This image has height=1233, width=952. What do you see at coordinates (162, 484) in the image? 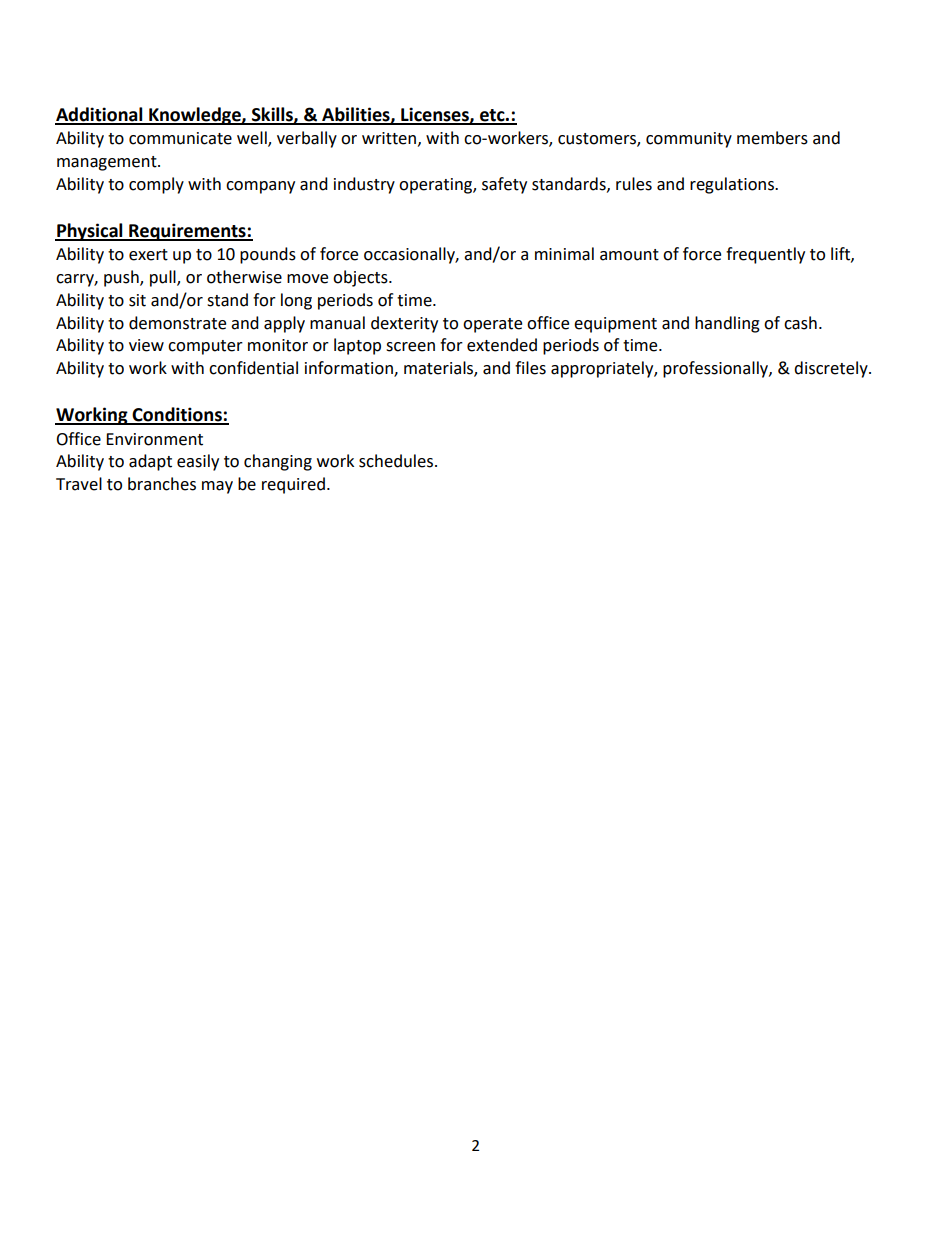
I see `branches` at bounding box center [162, 484].
